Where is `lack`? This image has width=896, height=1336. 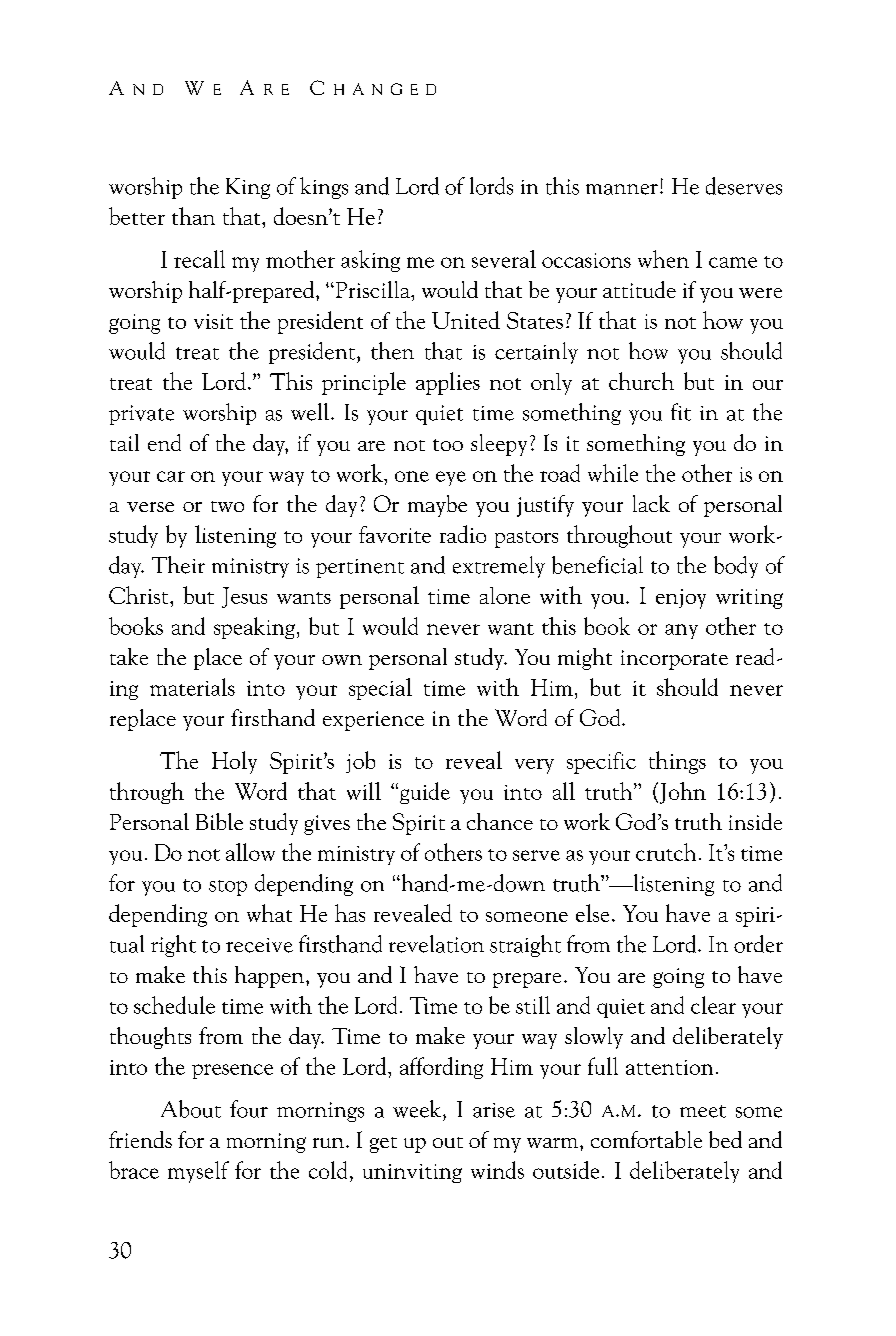 lack is located at coordinates (651, 503).
